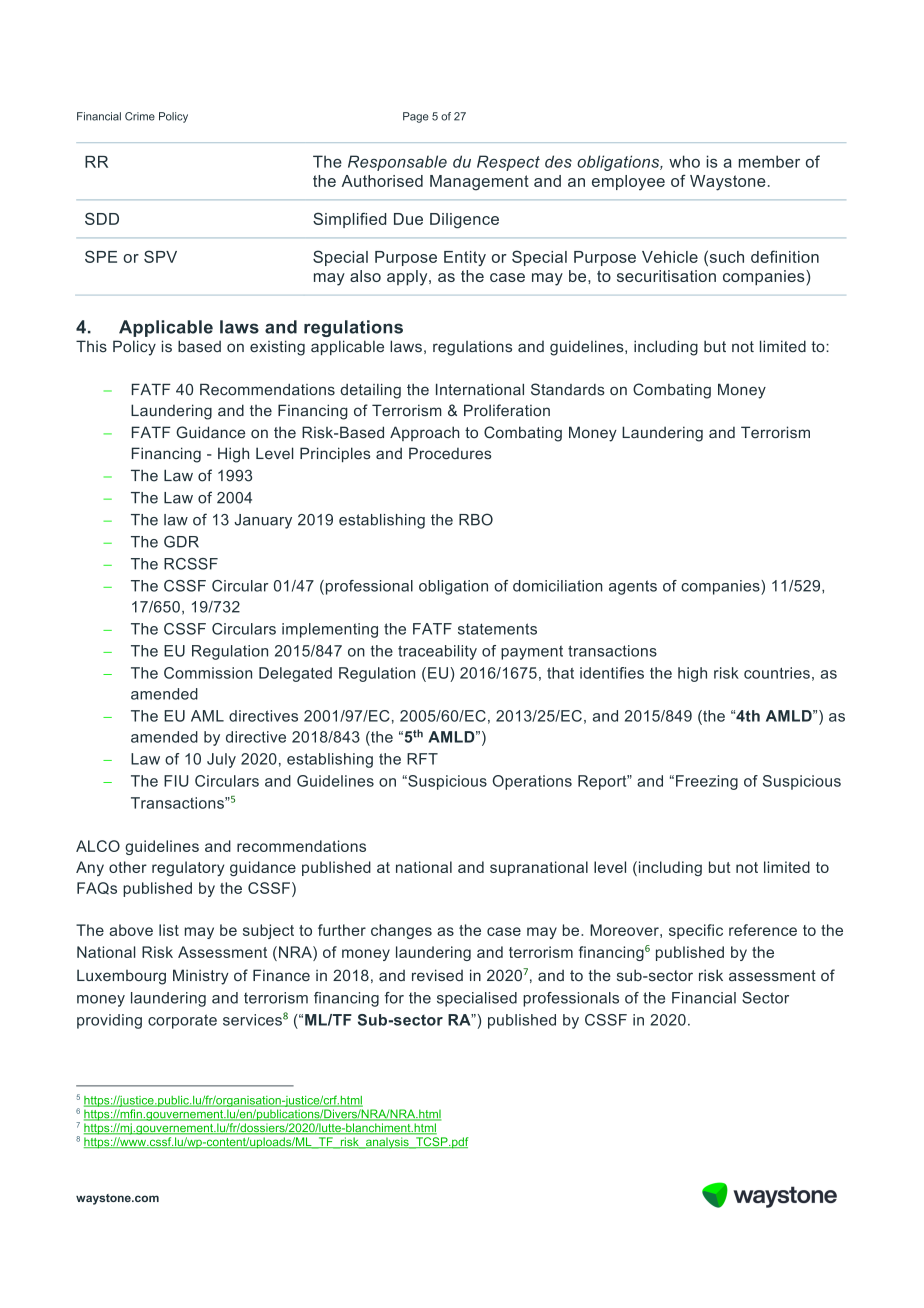 The height and width of the screenshot is (1308, 924). Describe the element at coordinates (91, 346) in the screenshot. I see `This` at that location.
